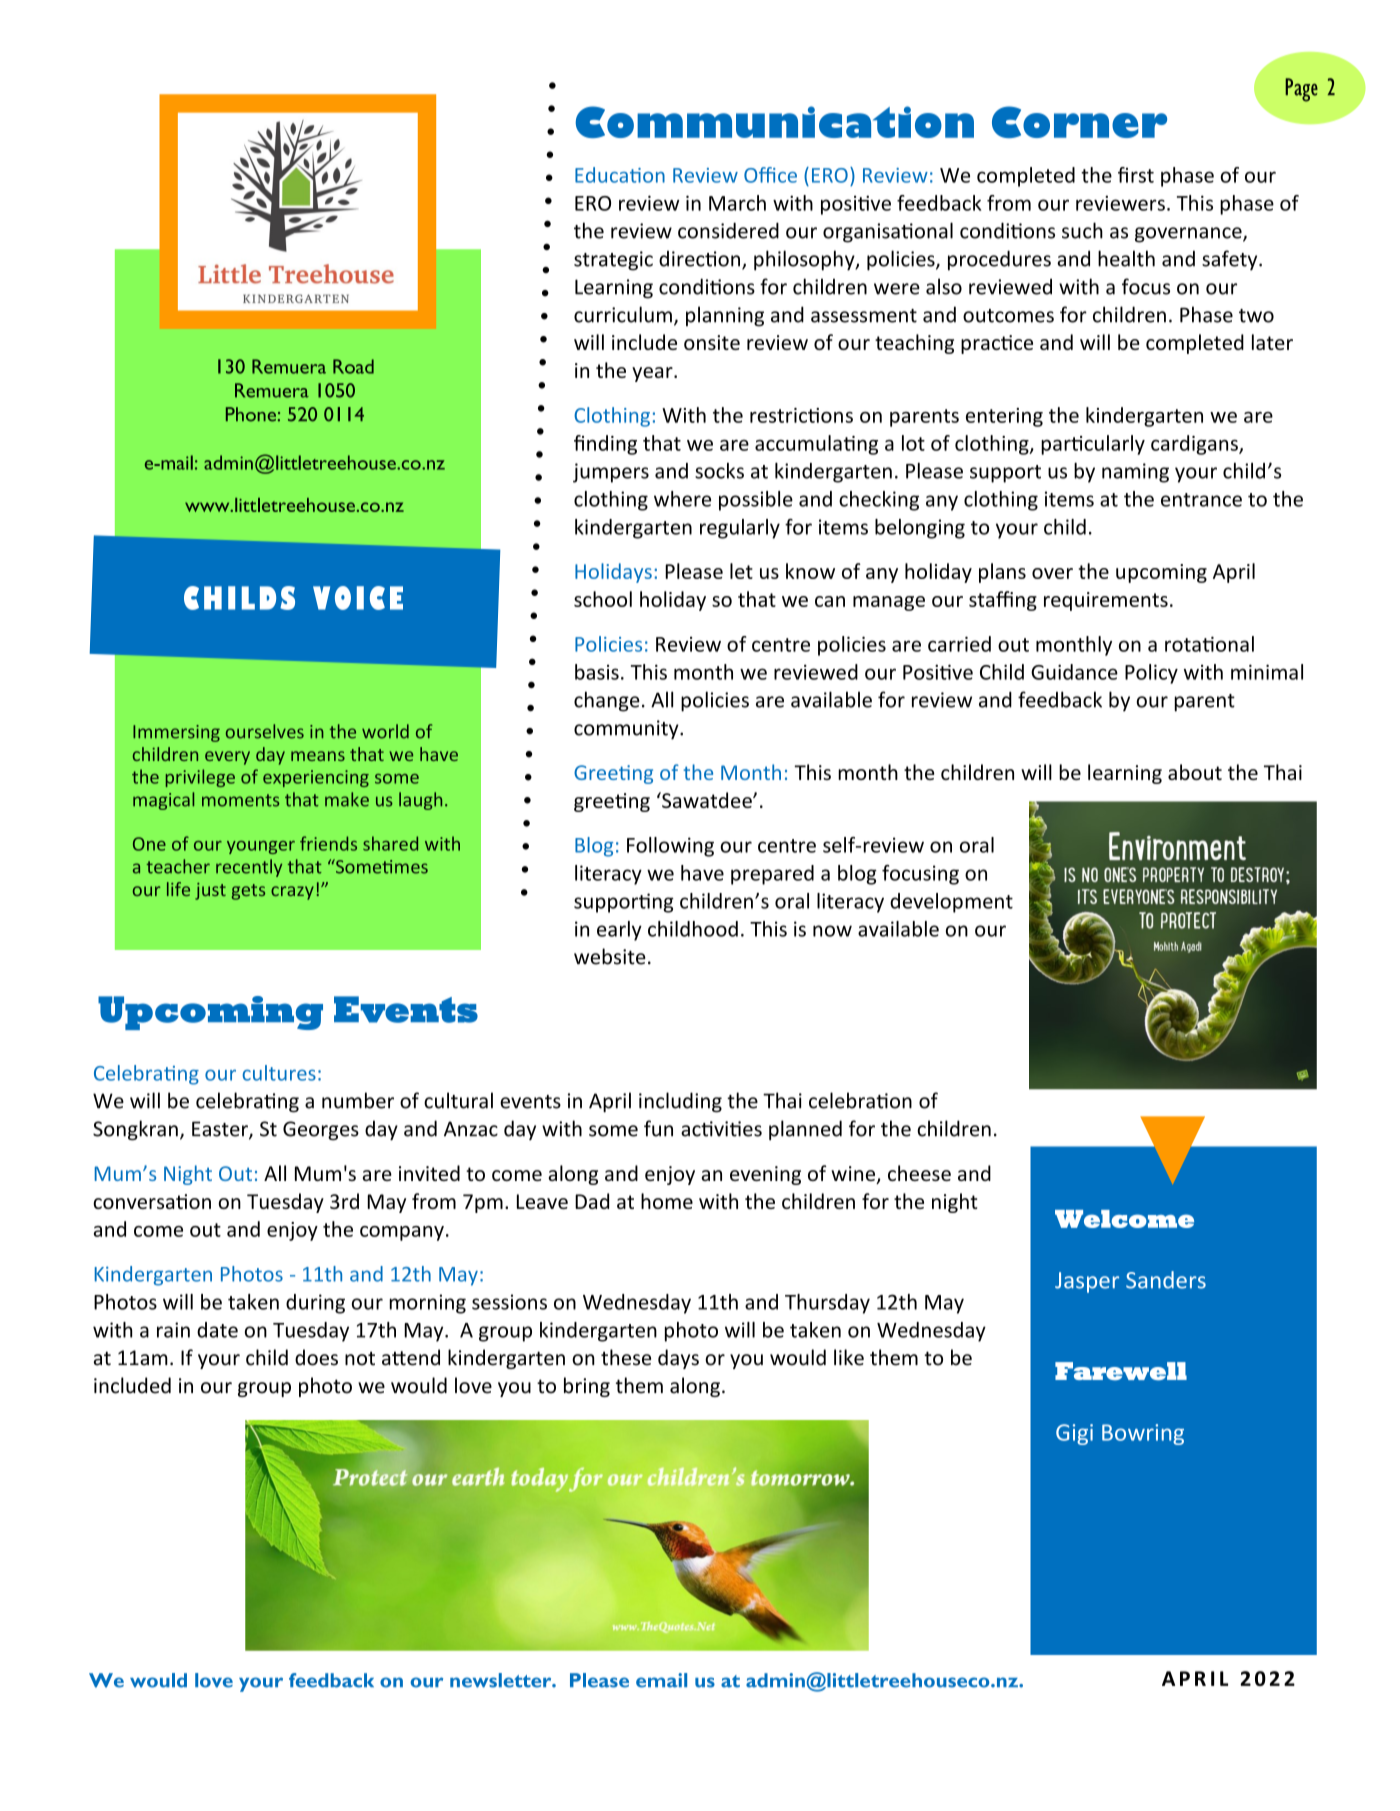  I want to click on regularly, so click(740, 529).
